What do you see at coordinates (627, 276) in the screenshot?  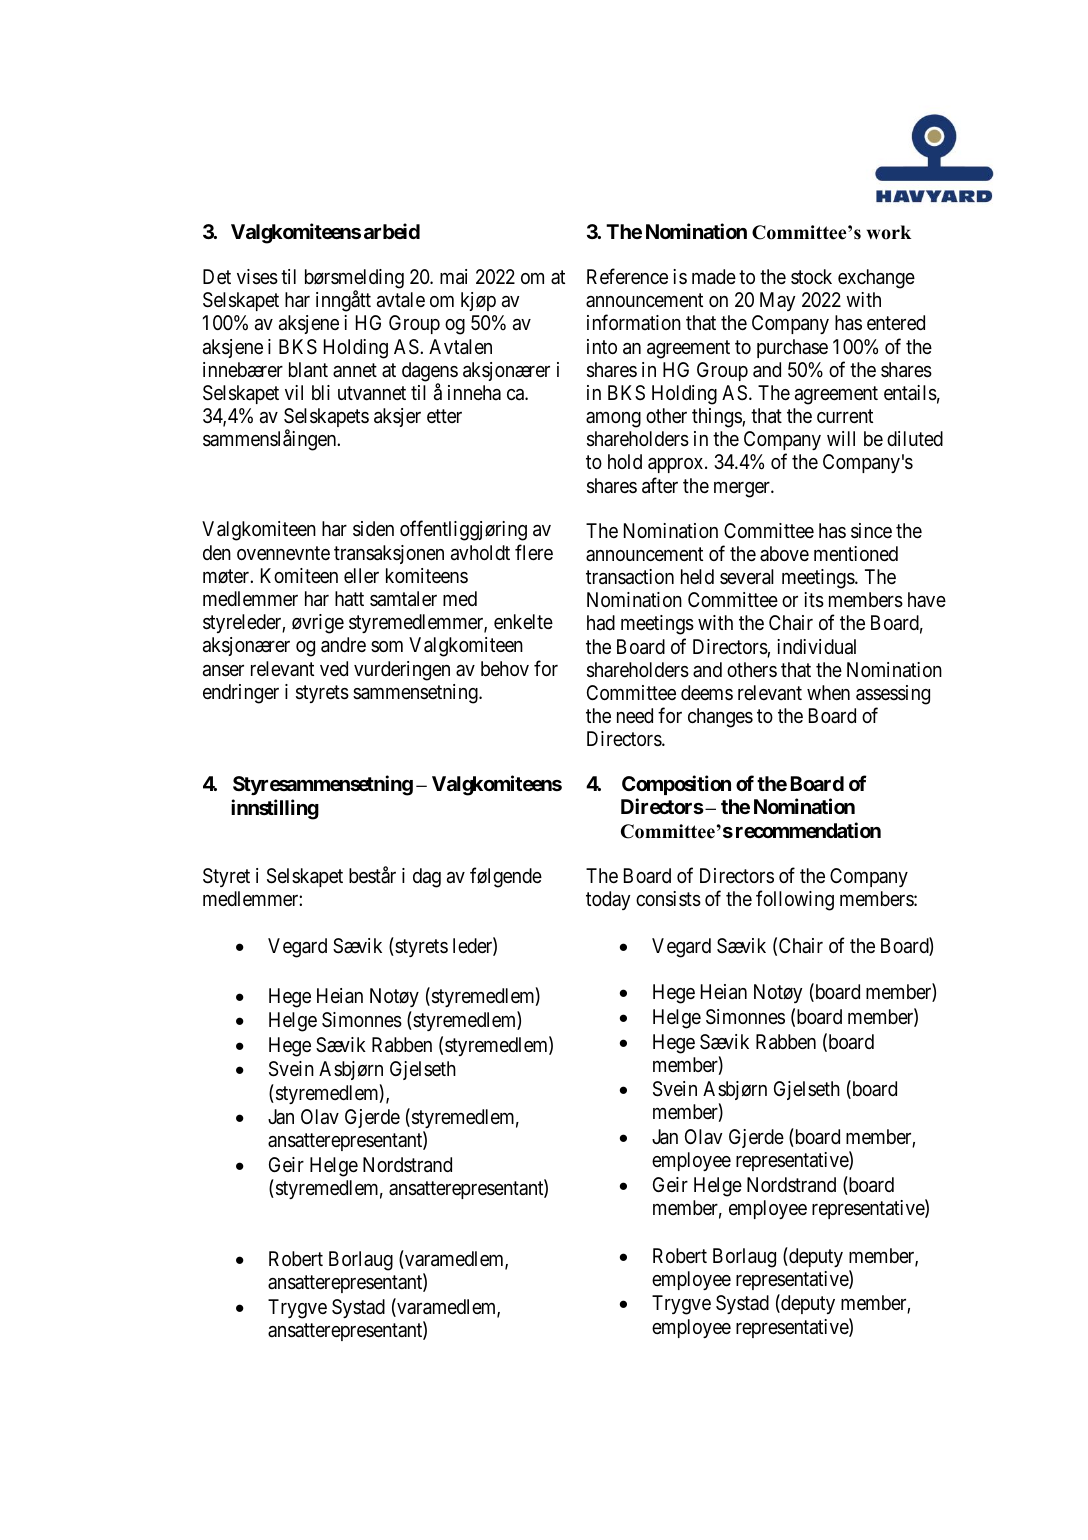 I see `Reference` at bounding box center [627, 276].
